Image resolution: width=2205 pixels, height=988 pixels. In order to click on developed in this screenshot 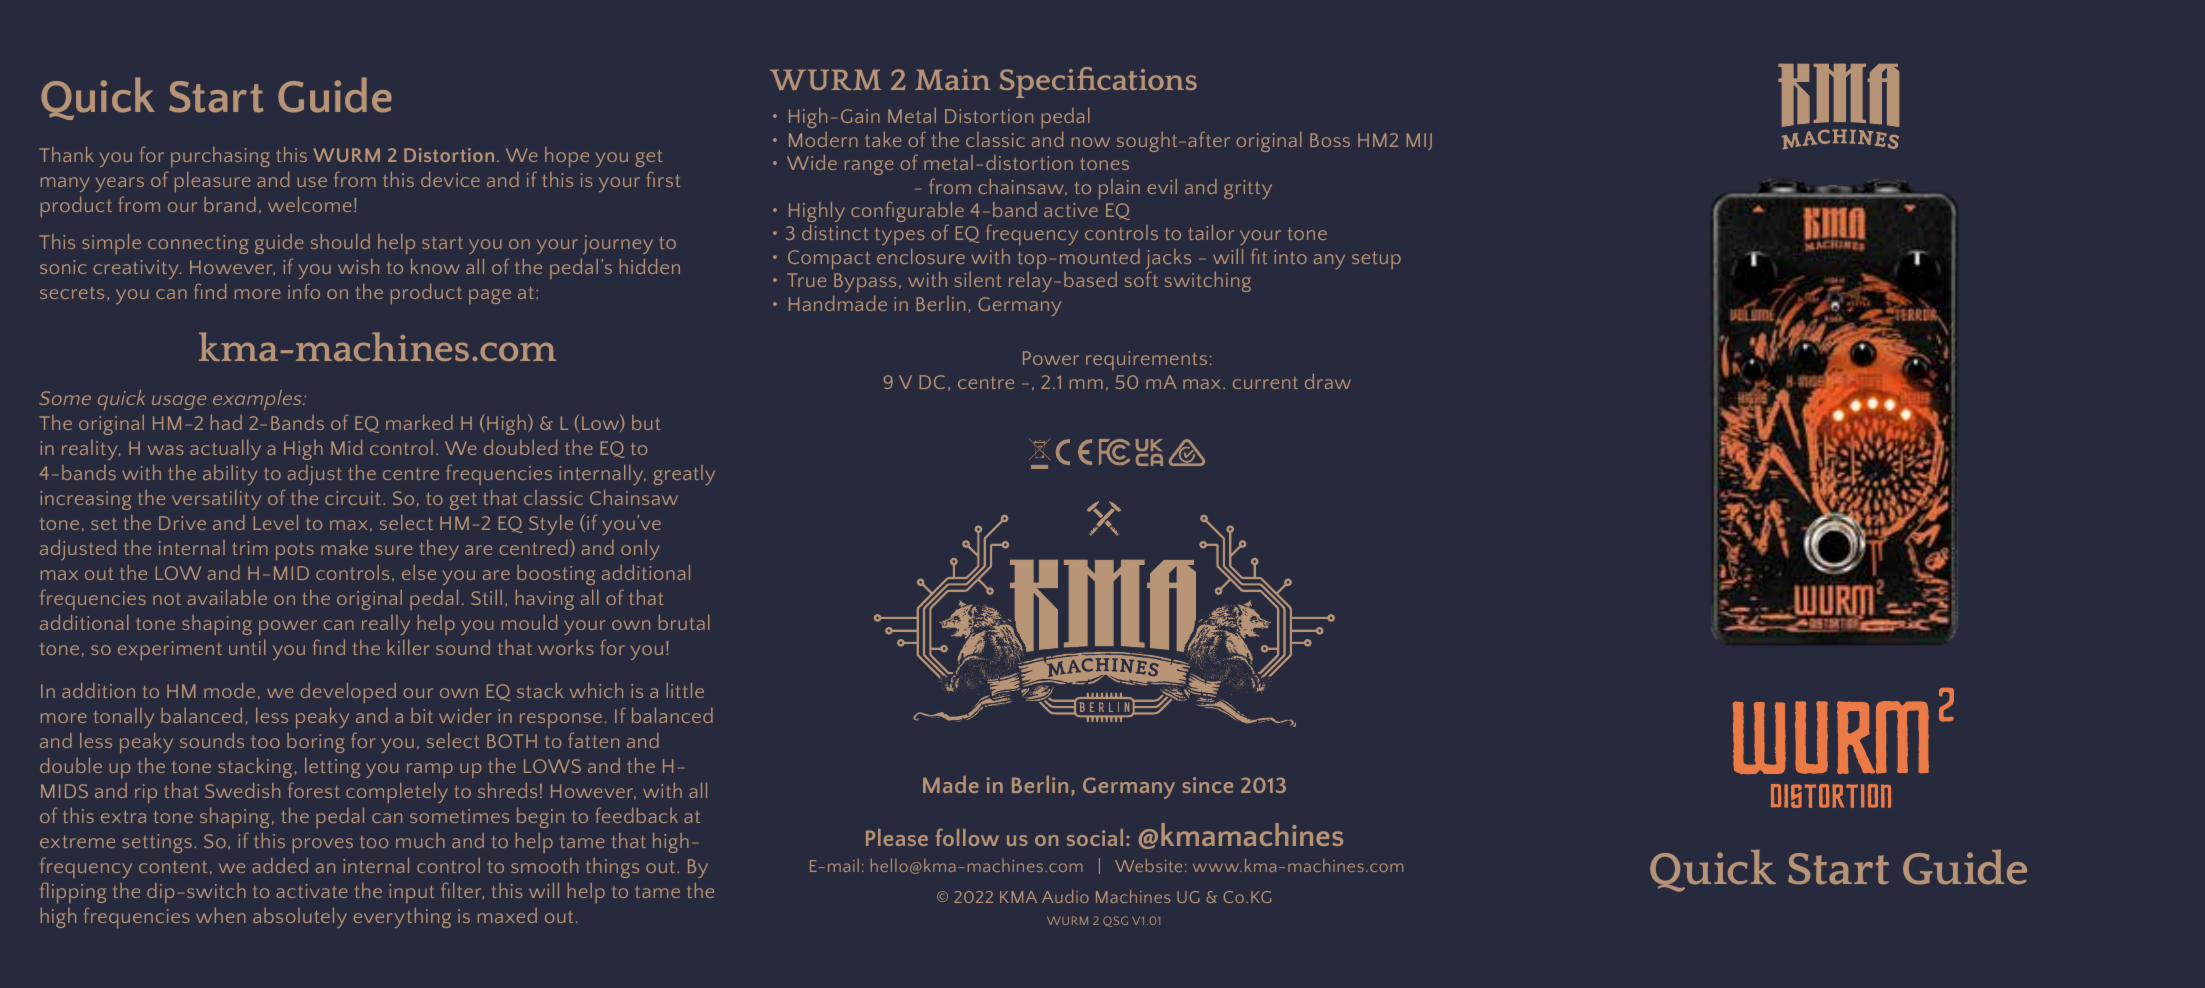, I will do `click(348, 693)`.
